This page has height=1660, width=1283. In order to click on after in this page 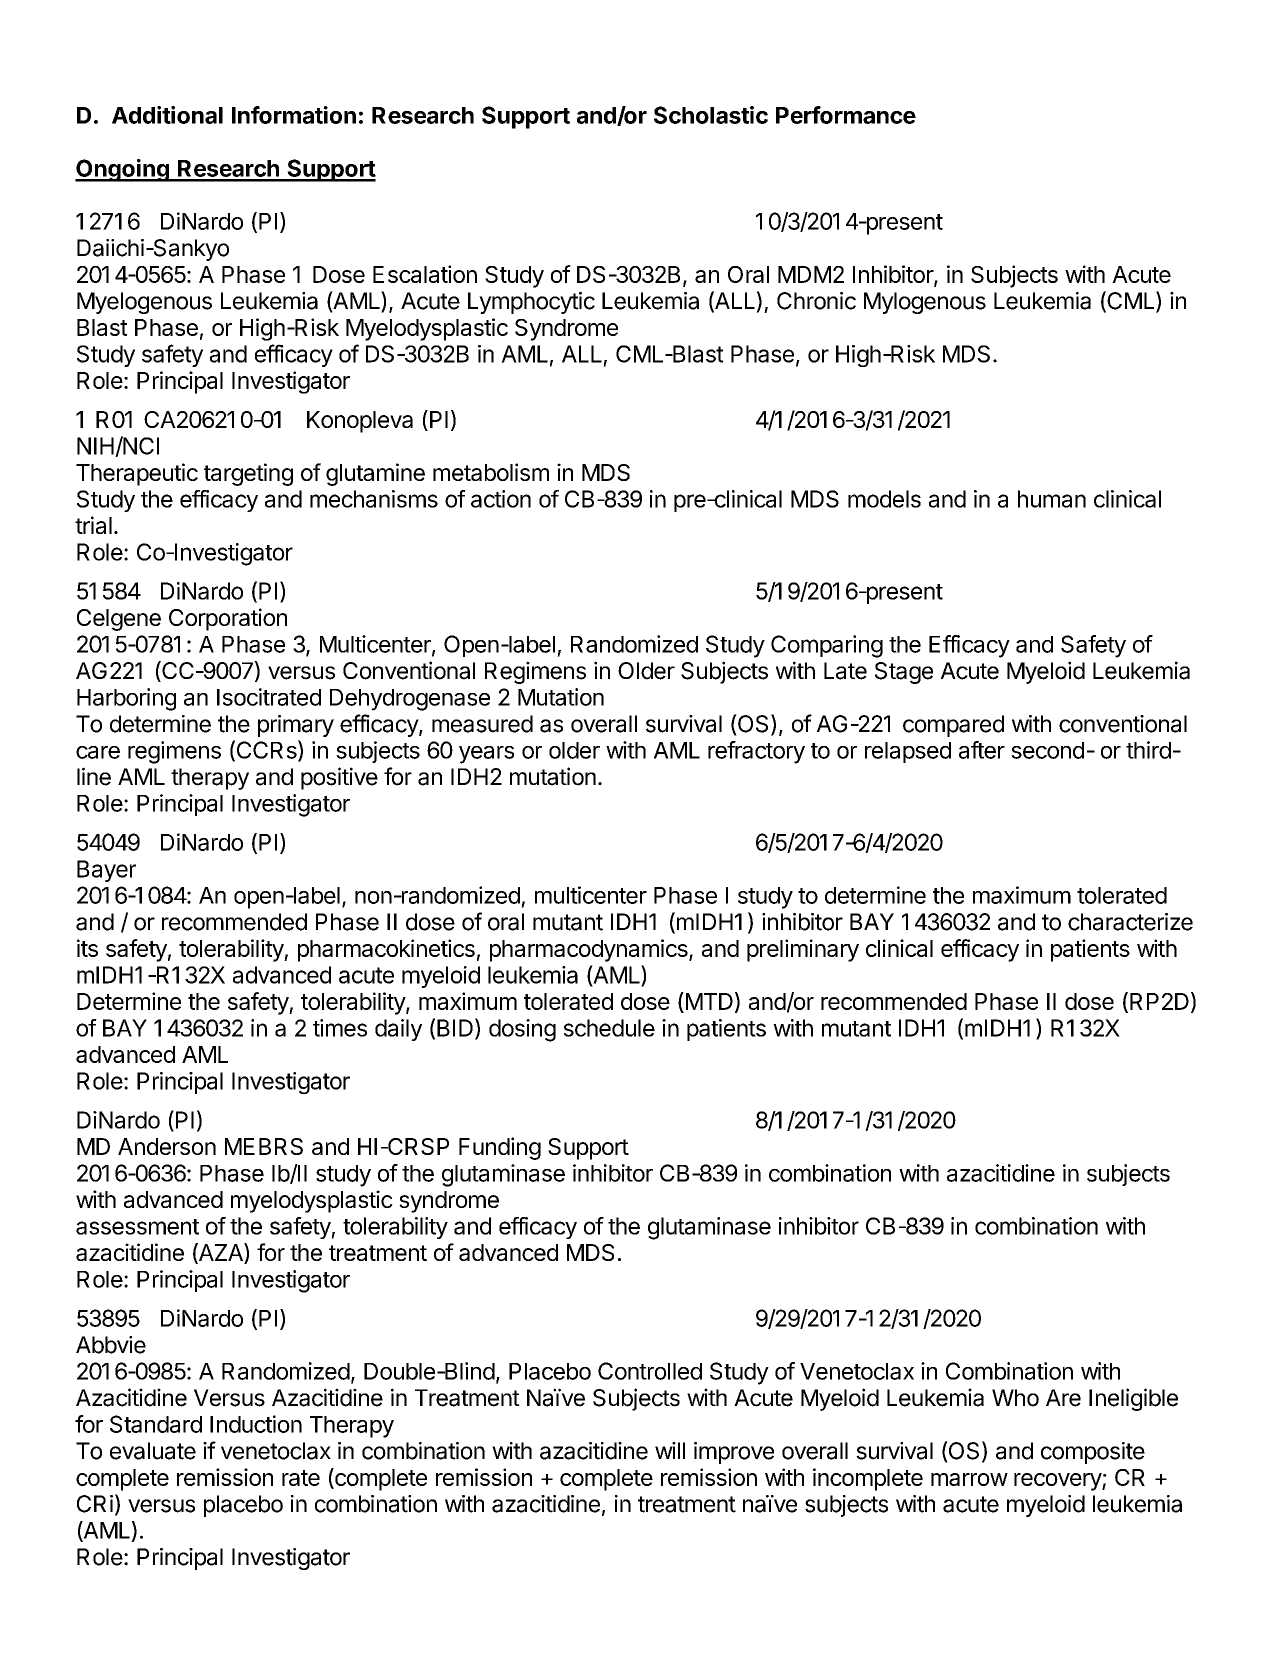, I will do `click(982, 750)`.
